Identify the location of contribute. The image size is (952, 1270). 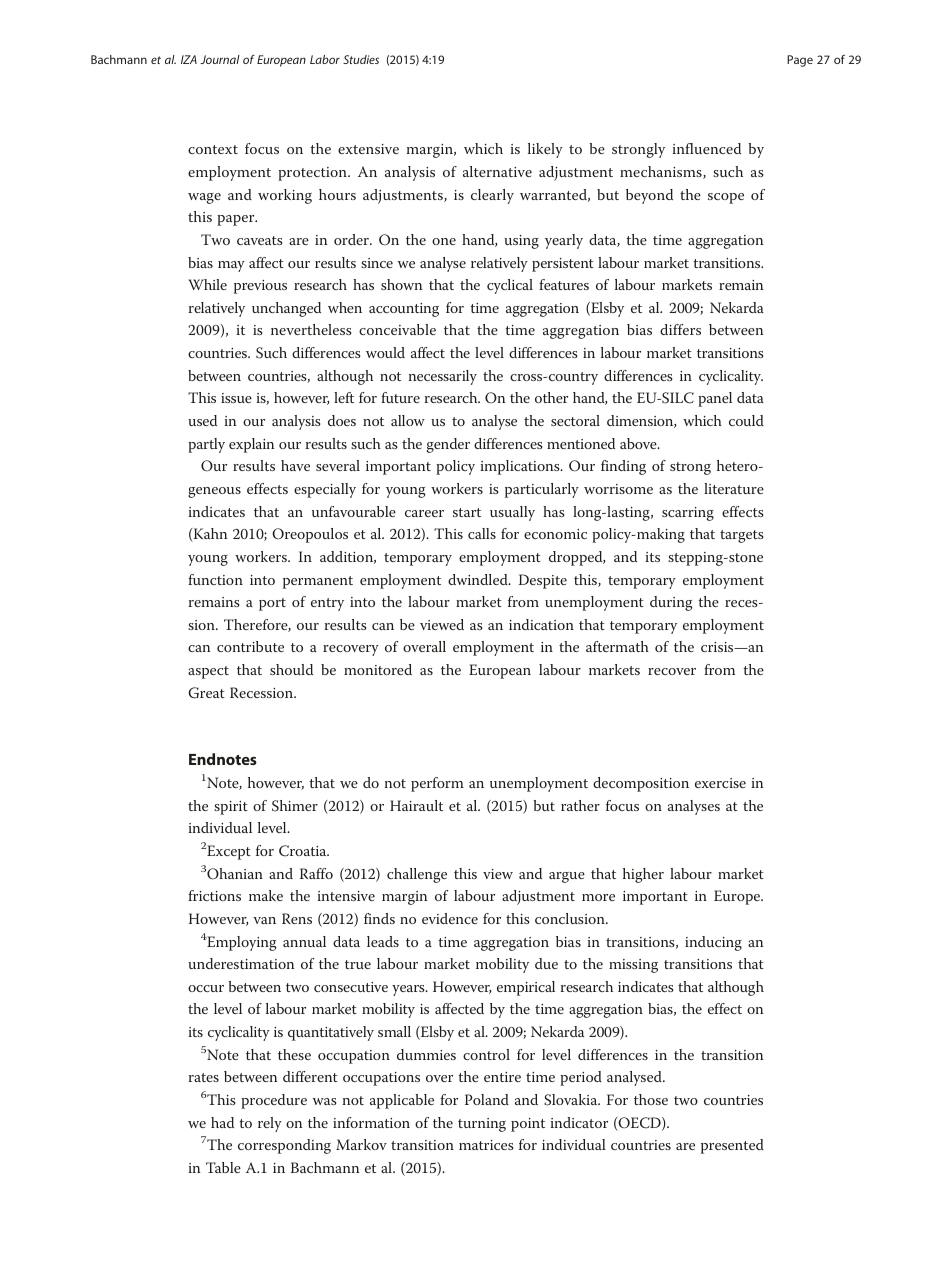
(250, 646).
